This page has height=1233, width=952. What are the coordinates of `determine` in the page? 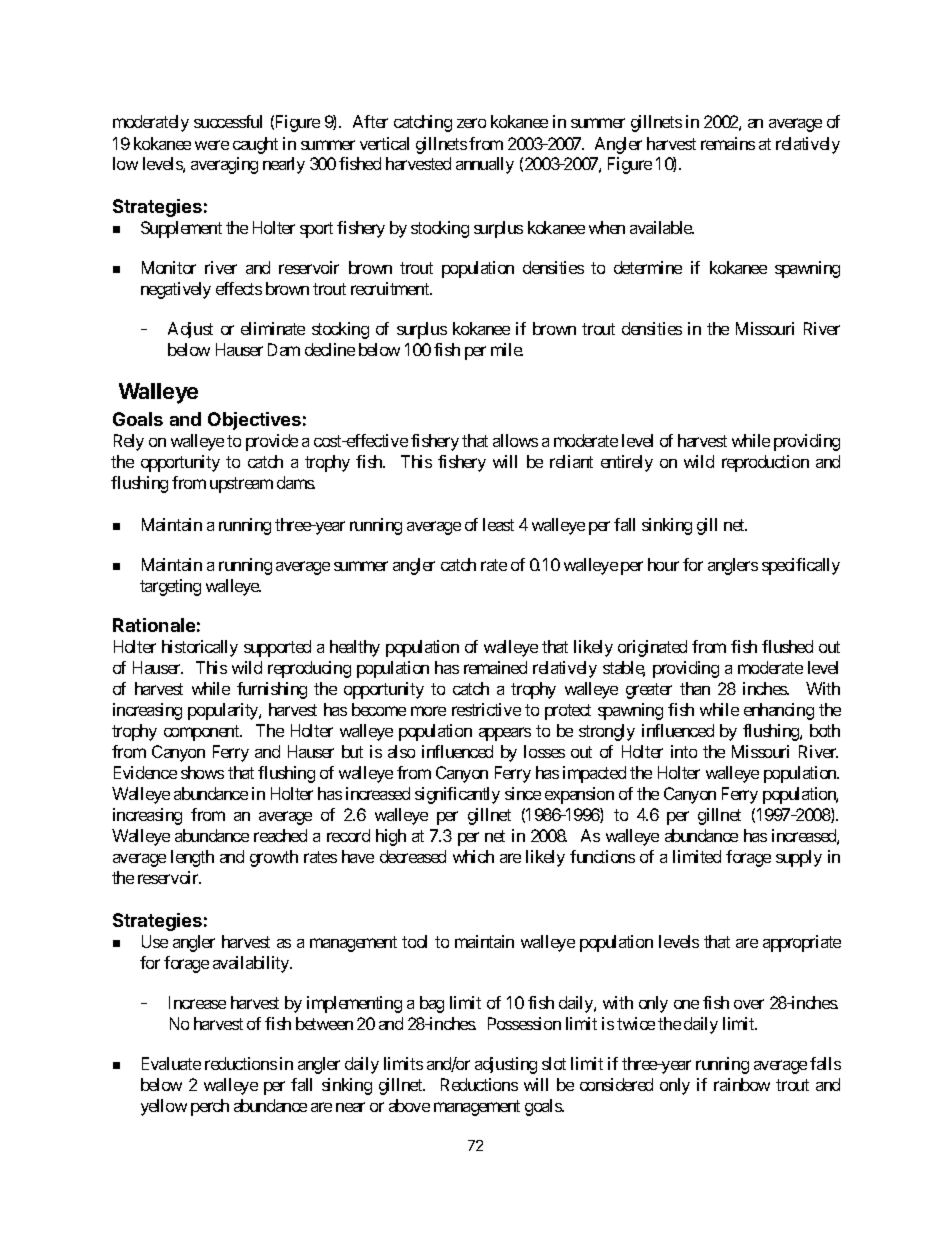 It's located at (648, 267).
